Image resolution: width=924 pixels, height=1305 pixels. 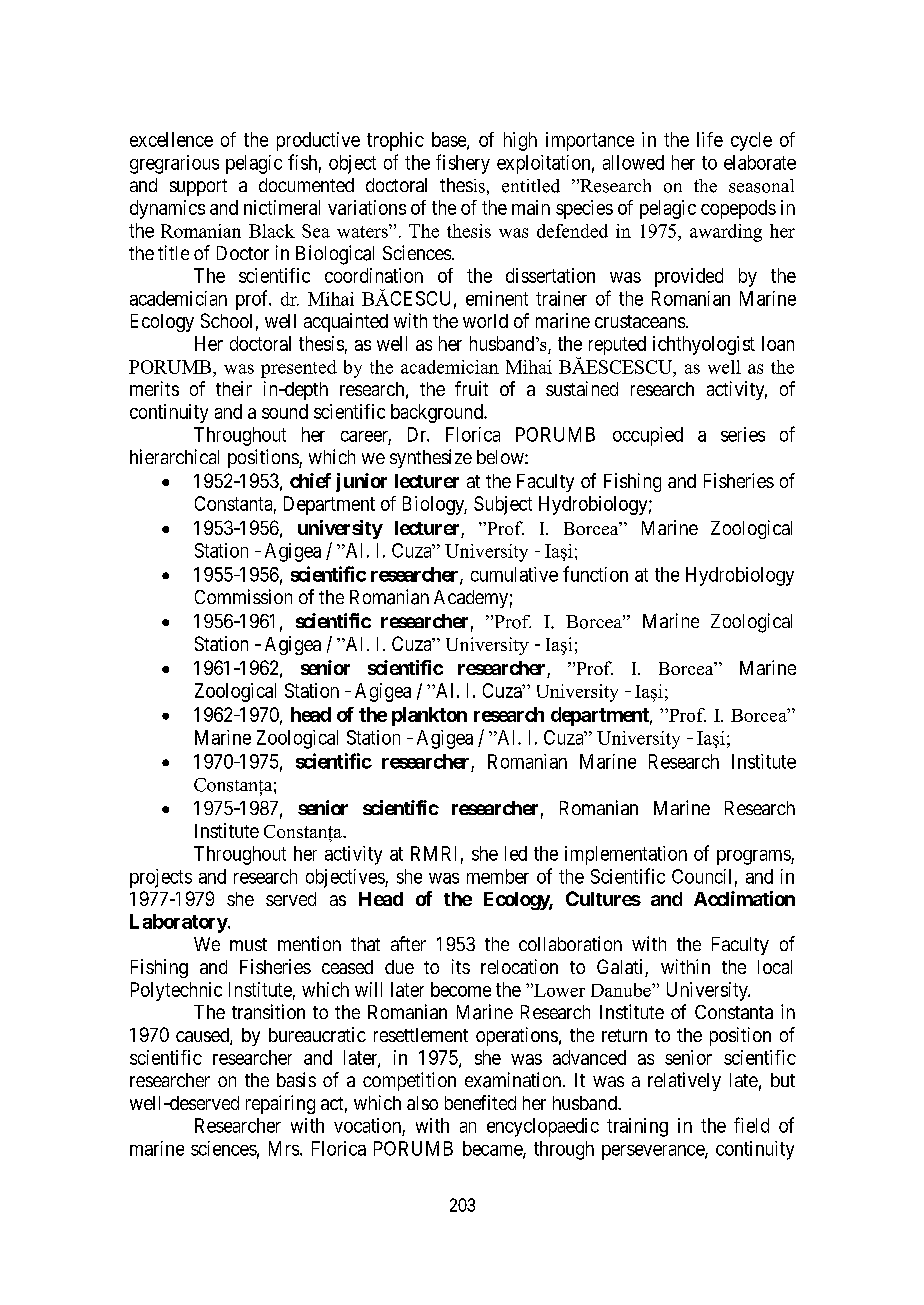 What do you see at coordinates (174, 456) in the image?
I see `hierarchical` at bounding box center [174, 456].
